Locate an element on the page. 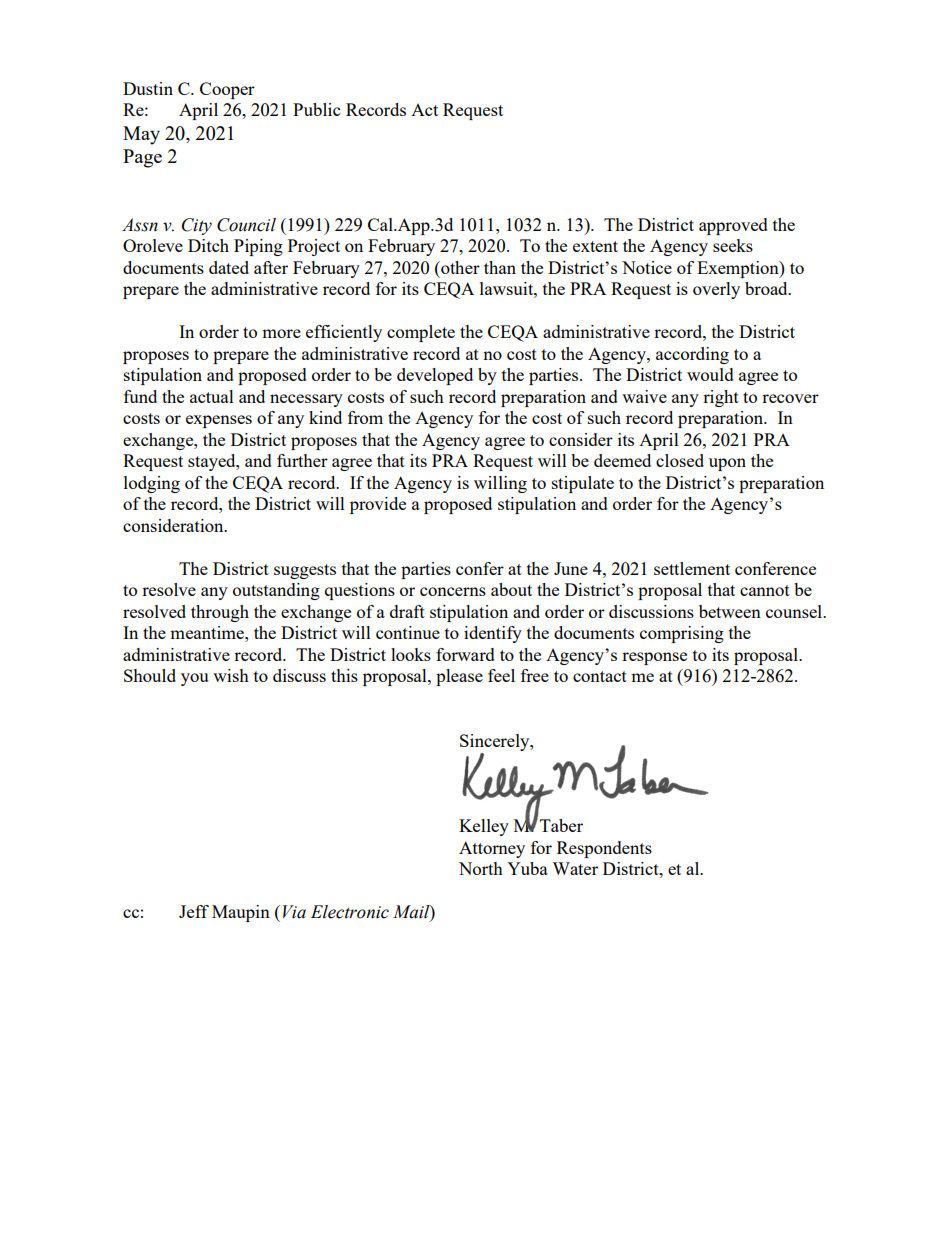 Image resolution: width=952 pixels, height=1233 pixels. upon is located at coordinates (727, 464).
